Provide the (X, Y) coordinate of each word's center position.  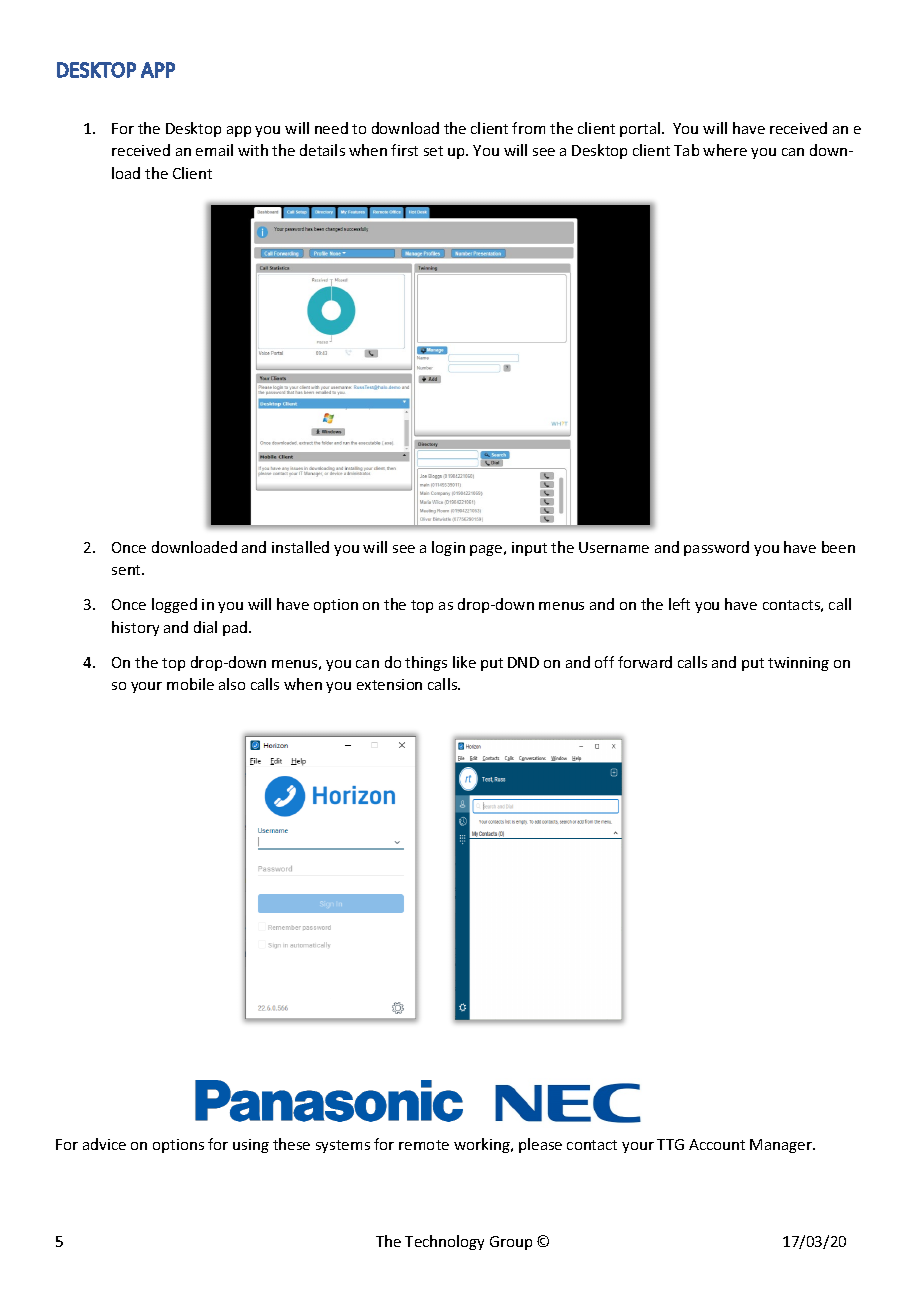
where (725, 150)
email (214, 150)
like (464, 662)
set (433, 151)
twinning (798, 664)
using (251, 1146)
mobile (190, 684)
